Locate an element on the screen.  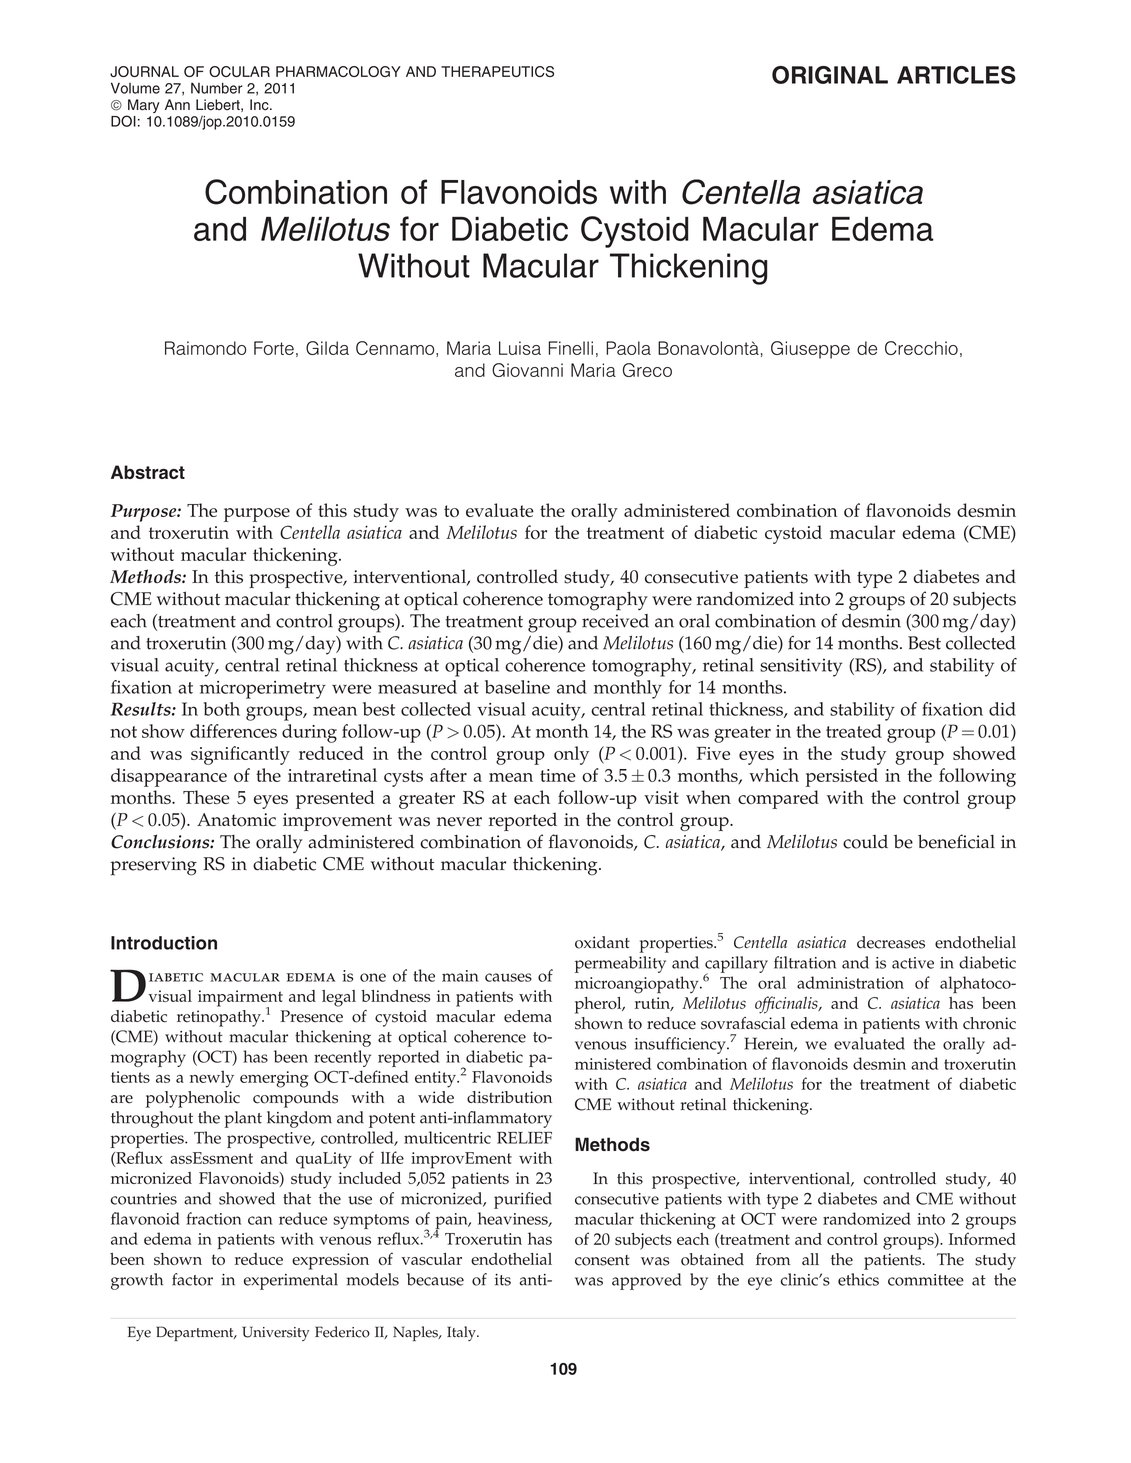
factor is located at coordinates (192, 1279).
